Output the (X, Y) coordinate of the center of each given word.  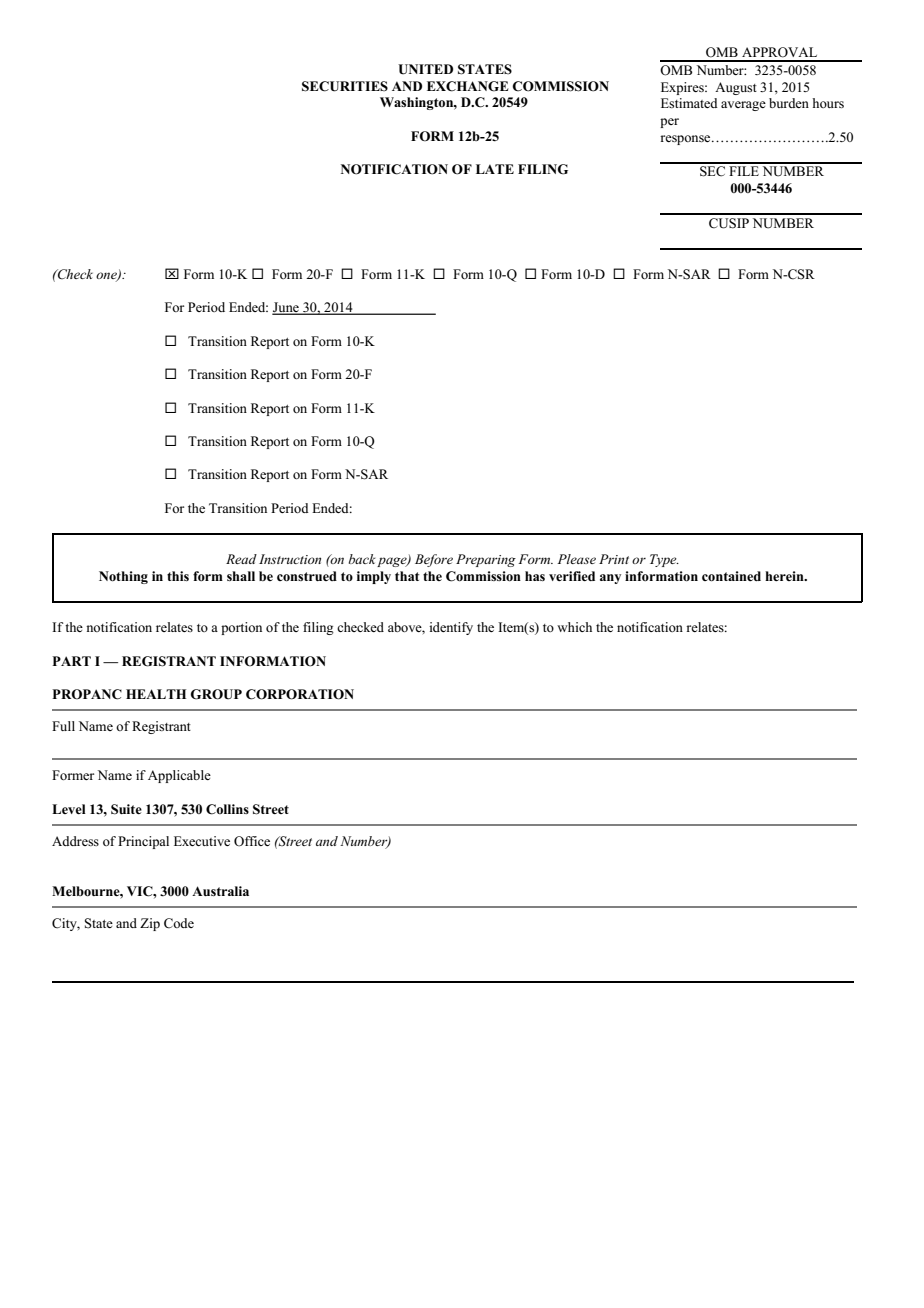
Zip (150, 924)
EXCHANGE (468, 86)
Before (434, 560)
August (736, 88)
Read (241, 559)
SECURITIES (345, 86)
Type (664, 560)
